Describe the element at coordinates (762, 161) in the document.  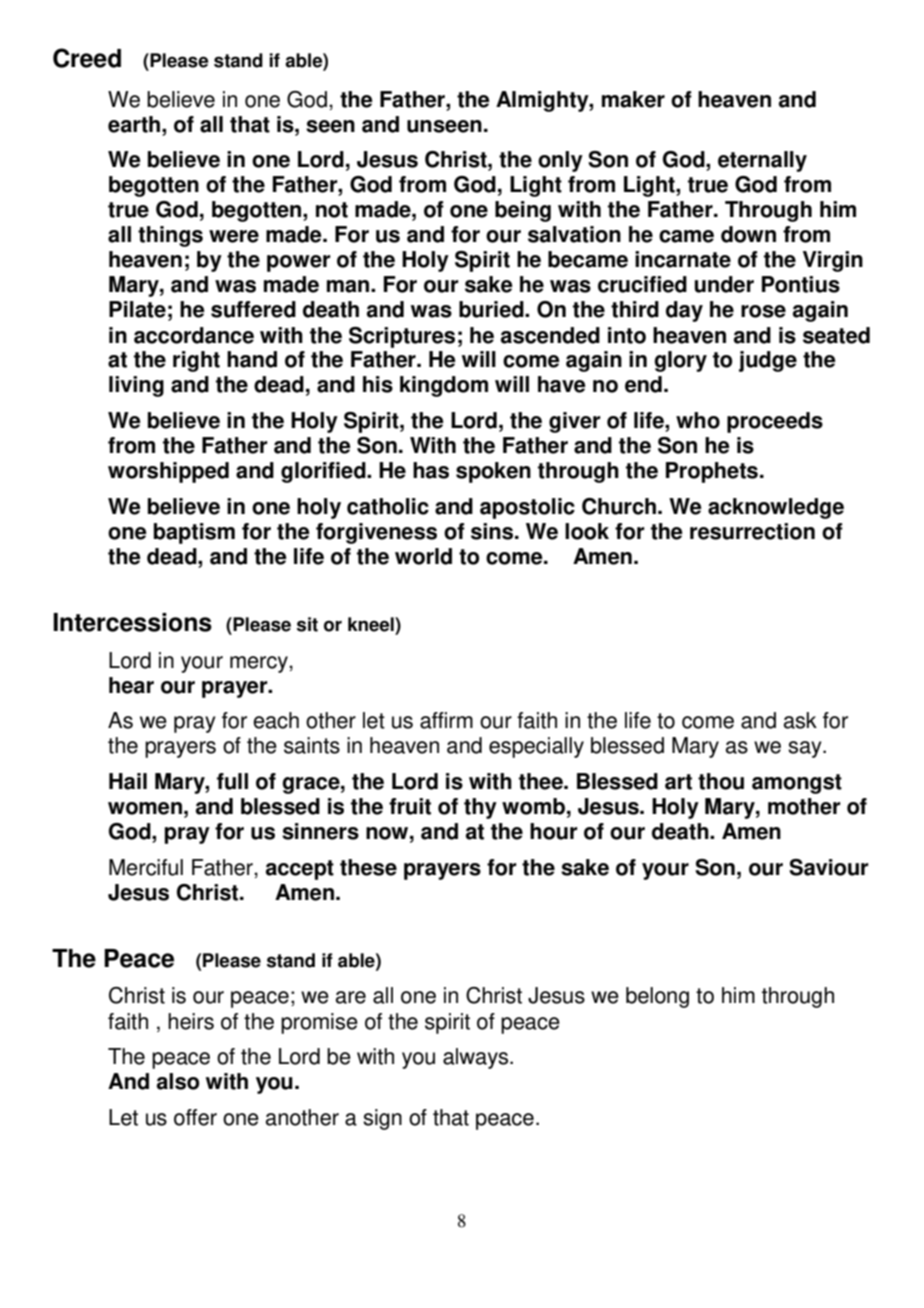
I see `eternally` at that location.
